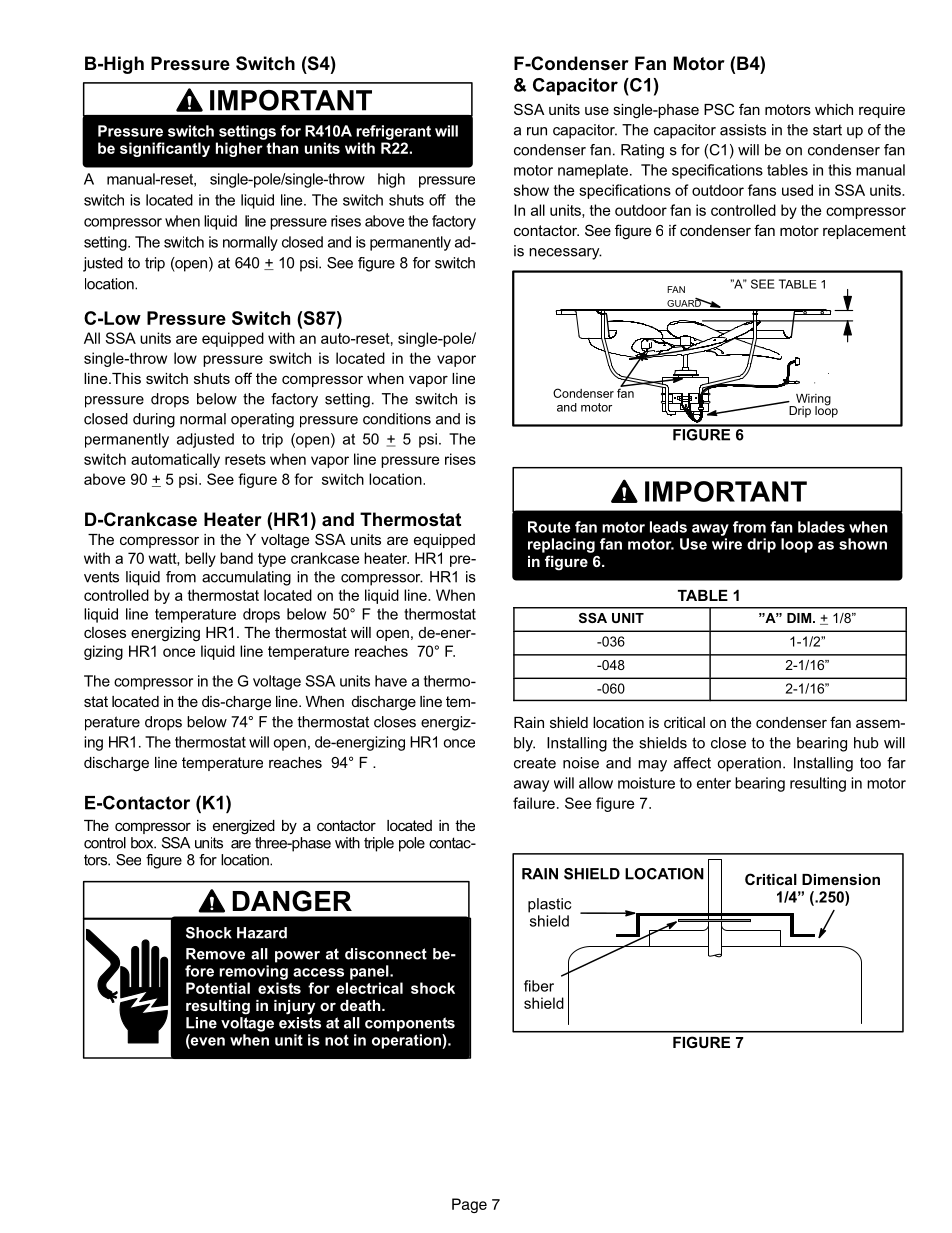  What do you see at coordinates (821, 527) in the screenshot?
I see `blades` at bounding box center [821, 527].
